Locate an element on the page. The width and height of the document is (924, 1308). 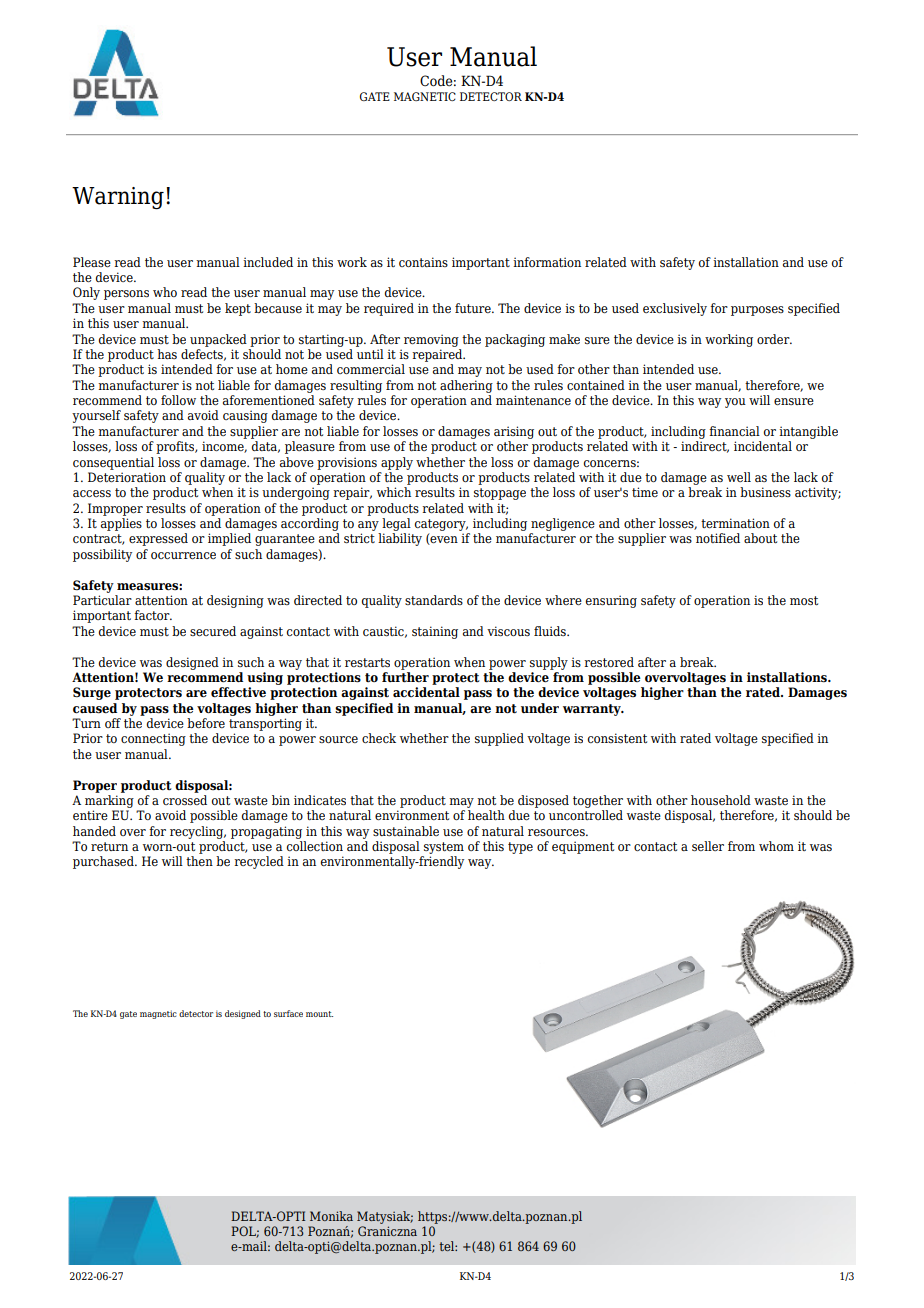
Warning is located at coordinates (118, 198).
